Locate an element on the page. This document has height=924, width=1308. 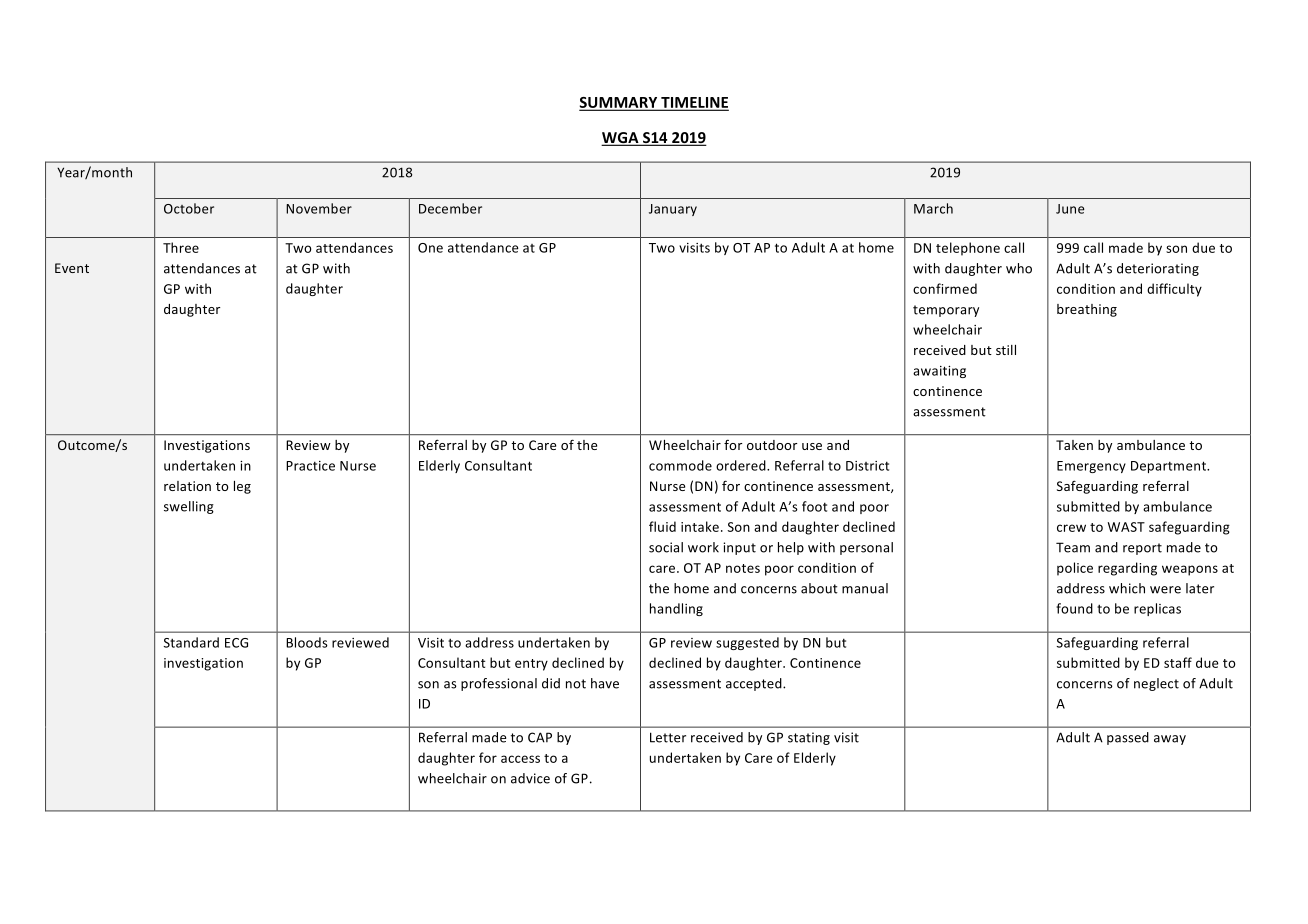
still is located at coordinates (1006, 350).
